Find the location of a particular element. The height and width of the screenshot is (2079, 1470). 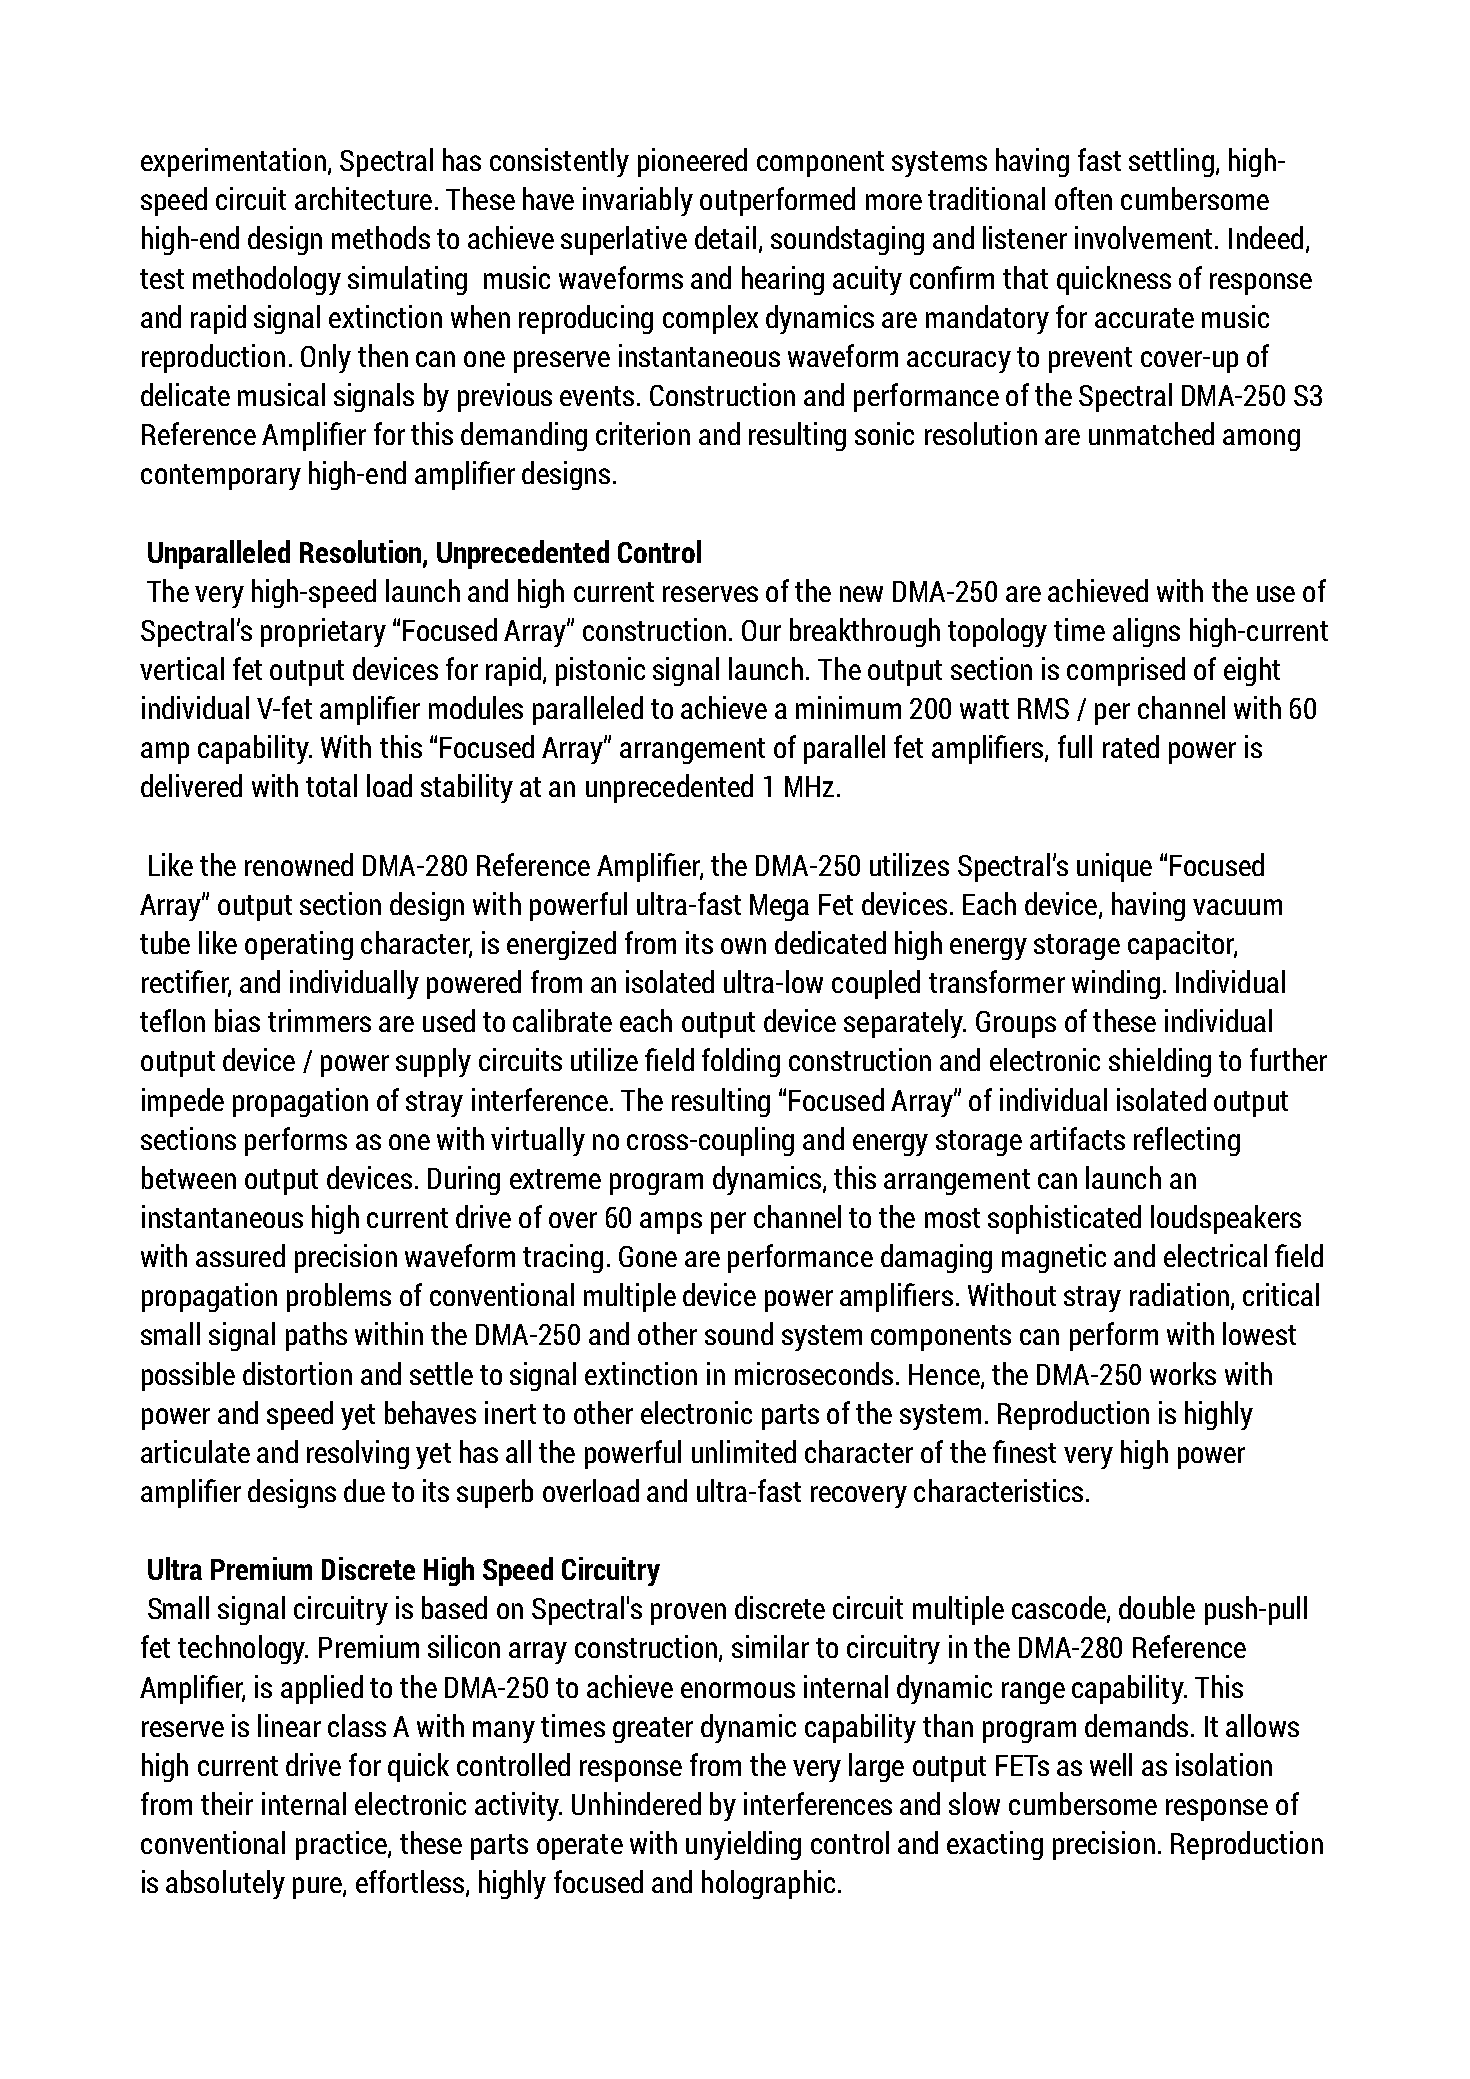

trimmers is located at coordinates (319, 1020).
